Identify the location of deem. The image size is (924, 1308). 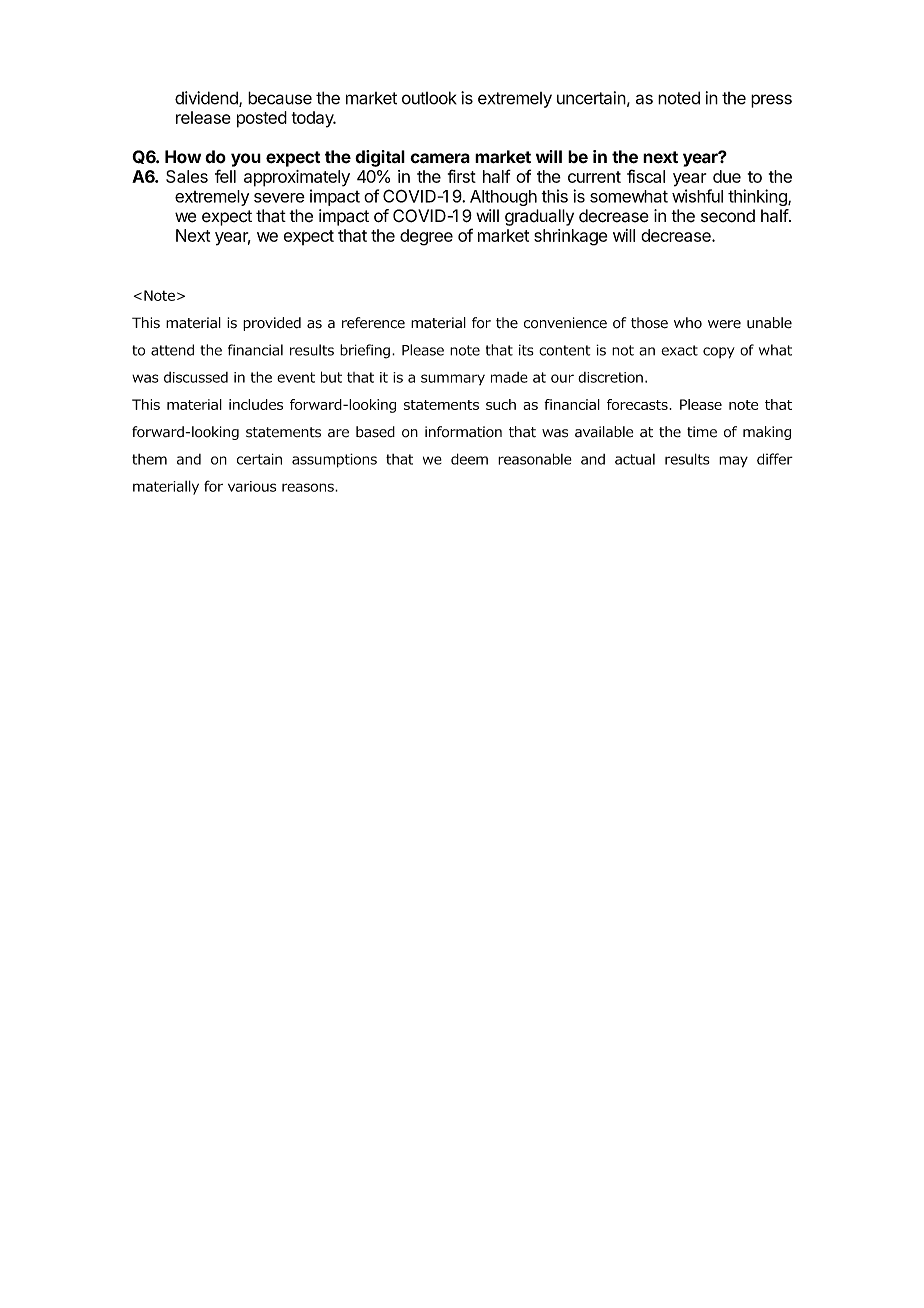
(469, 459).
